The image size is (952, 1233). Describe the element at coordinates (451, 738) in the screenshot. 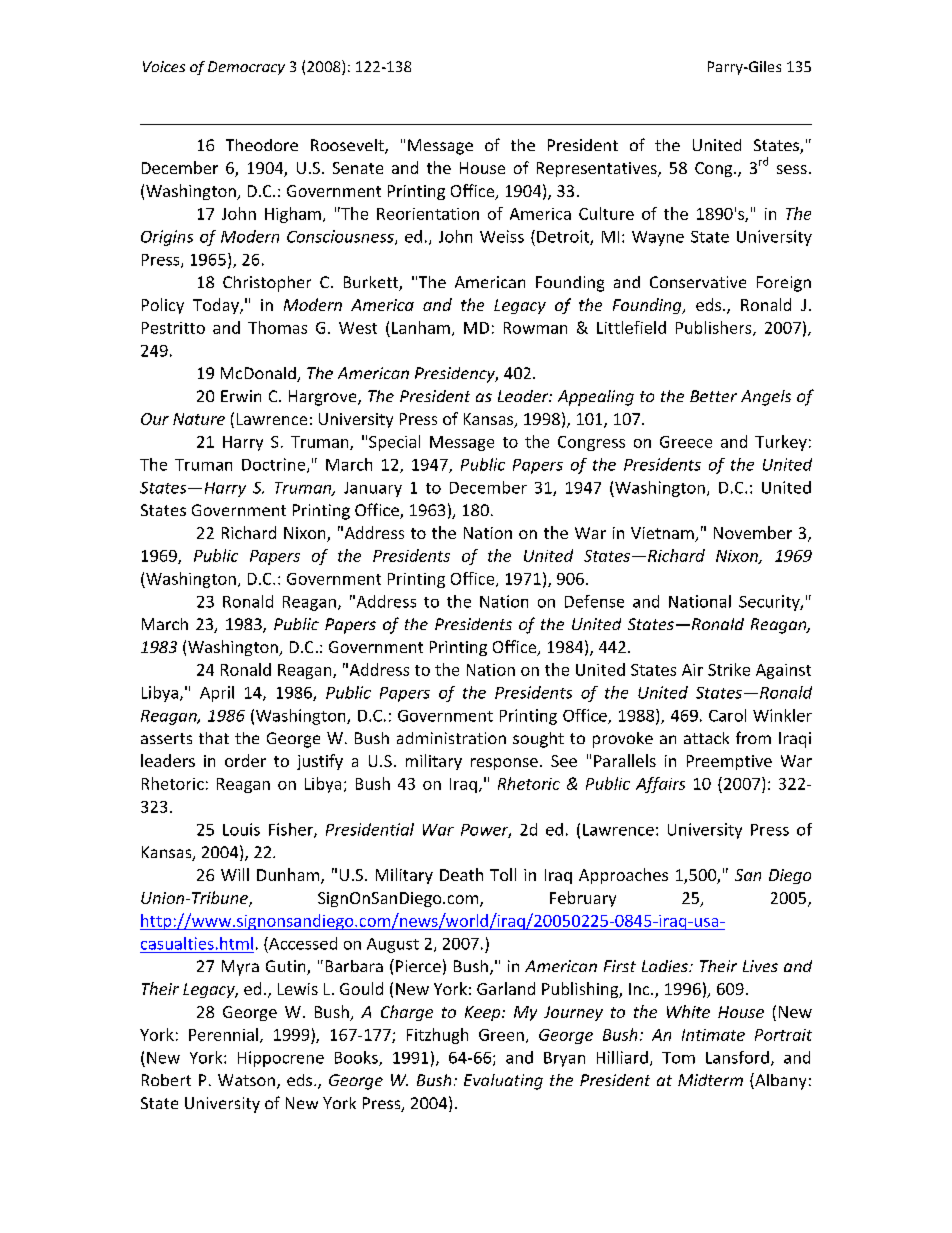

I see `administration` at that location.
